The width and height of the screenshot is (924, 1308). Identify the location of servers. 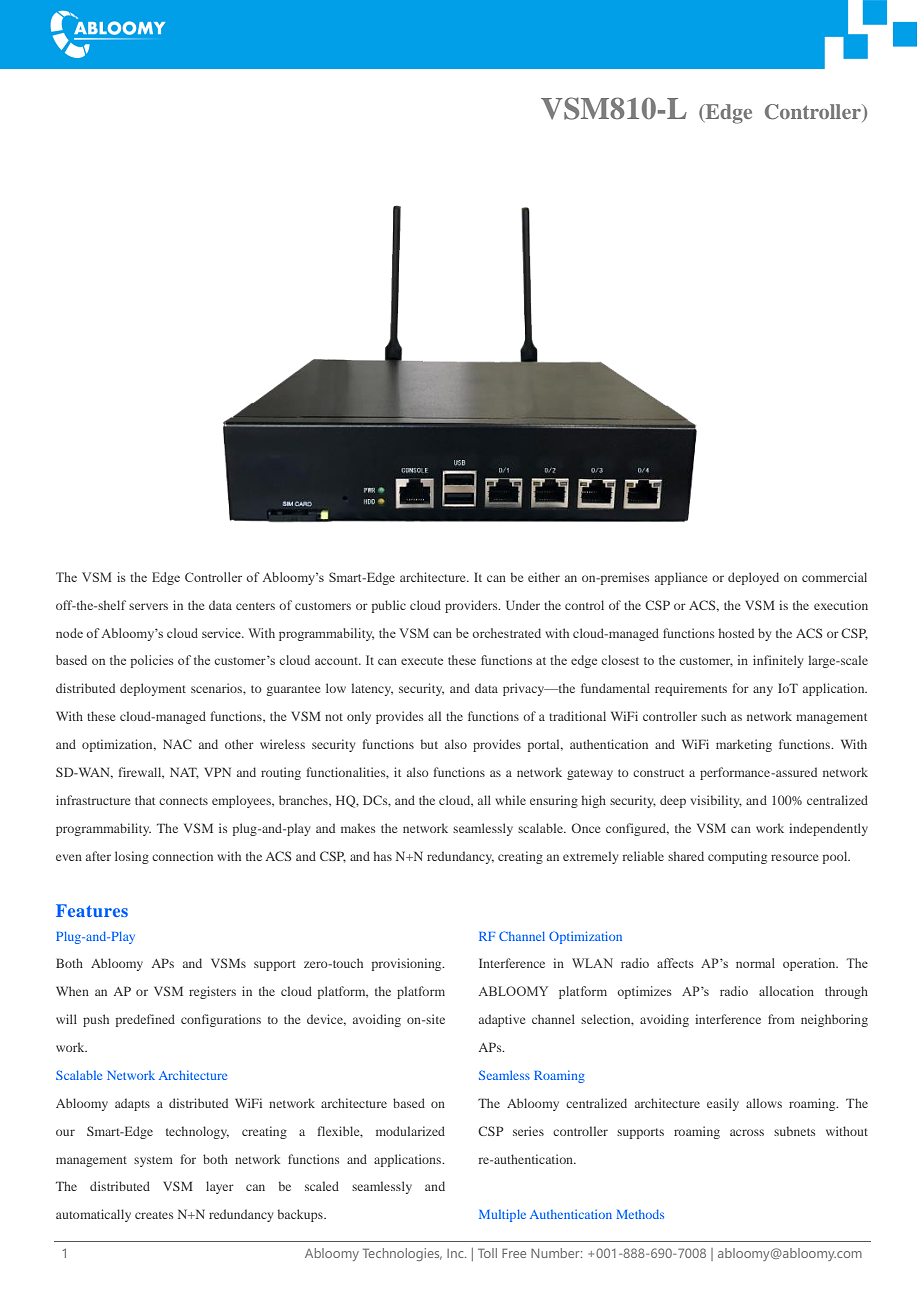
(148, 606).
